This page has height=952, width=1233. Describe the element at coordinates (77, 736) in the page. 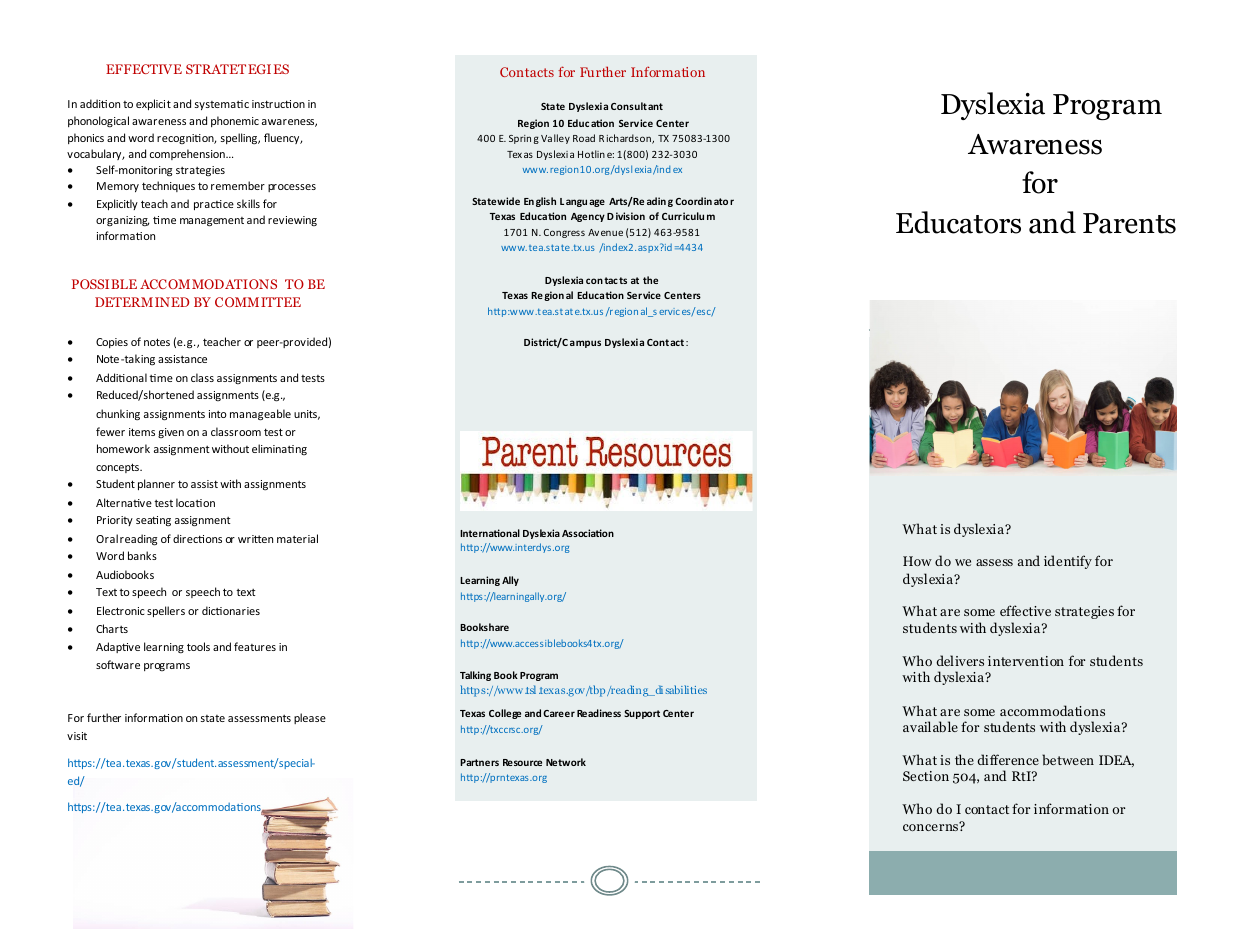

I see `visit` at that location.
